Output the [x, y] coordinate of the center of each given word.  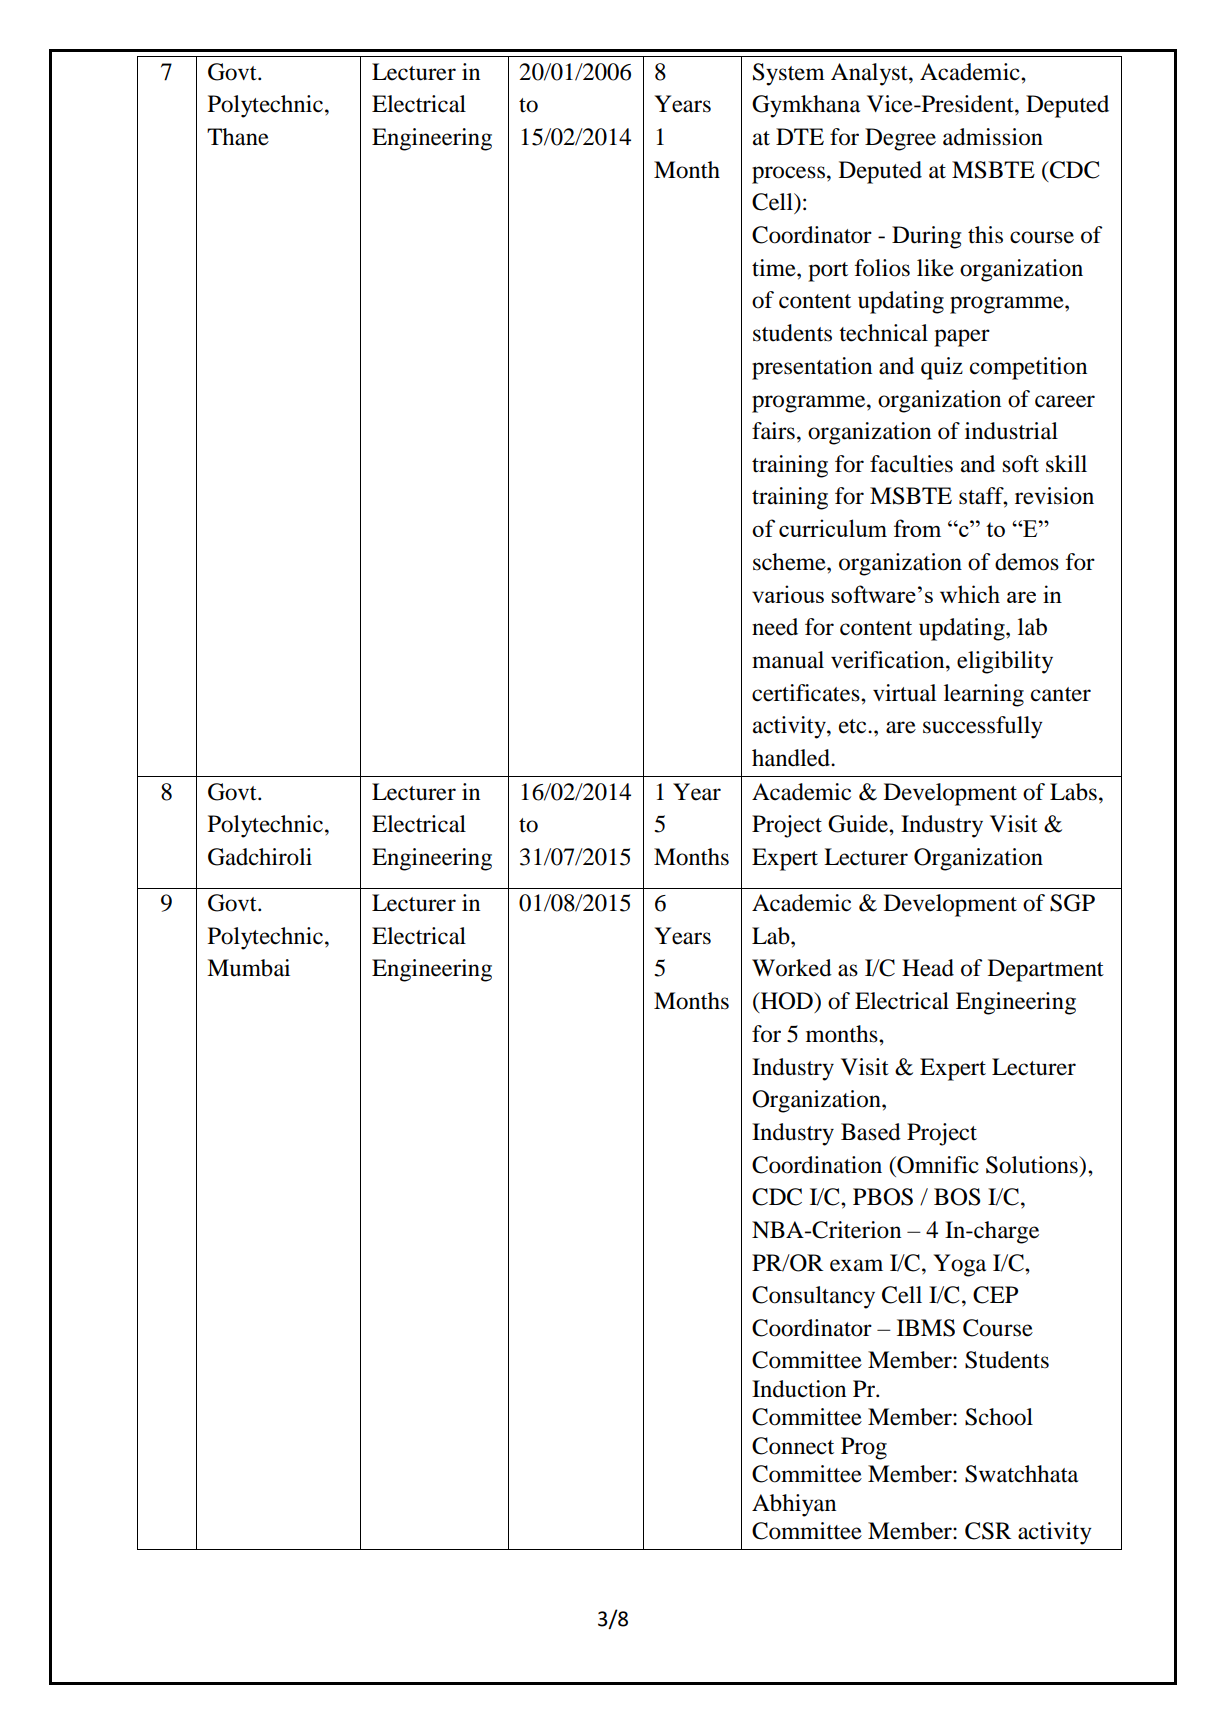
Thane [238, 137]
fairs [773, 431]
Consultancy [813, 1297]
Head [928, 968]
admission [993, 137]
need [775, 627]
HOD [786, 1002]
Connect [793, 1446]
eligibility [1005, 662]
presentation [812, 368]
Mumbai [248, 968]
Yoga [960, 1265]
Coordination [817, 1165]
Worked [792, 968]
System [789, 74]
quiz [942, 368]
